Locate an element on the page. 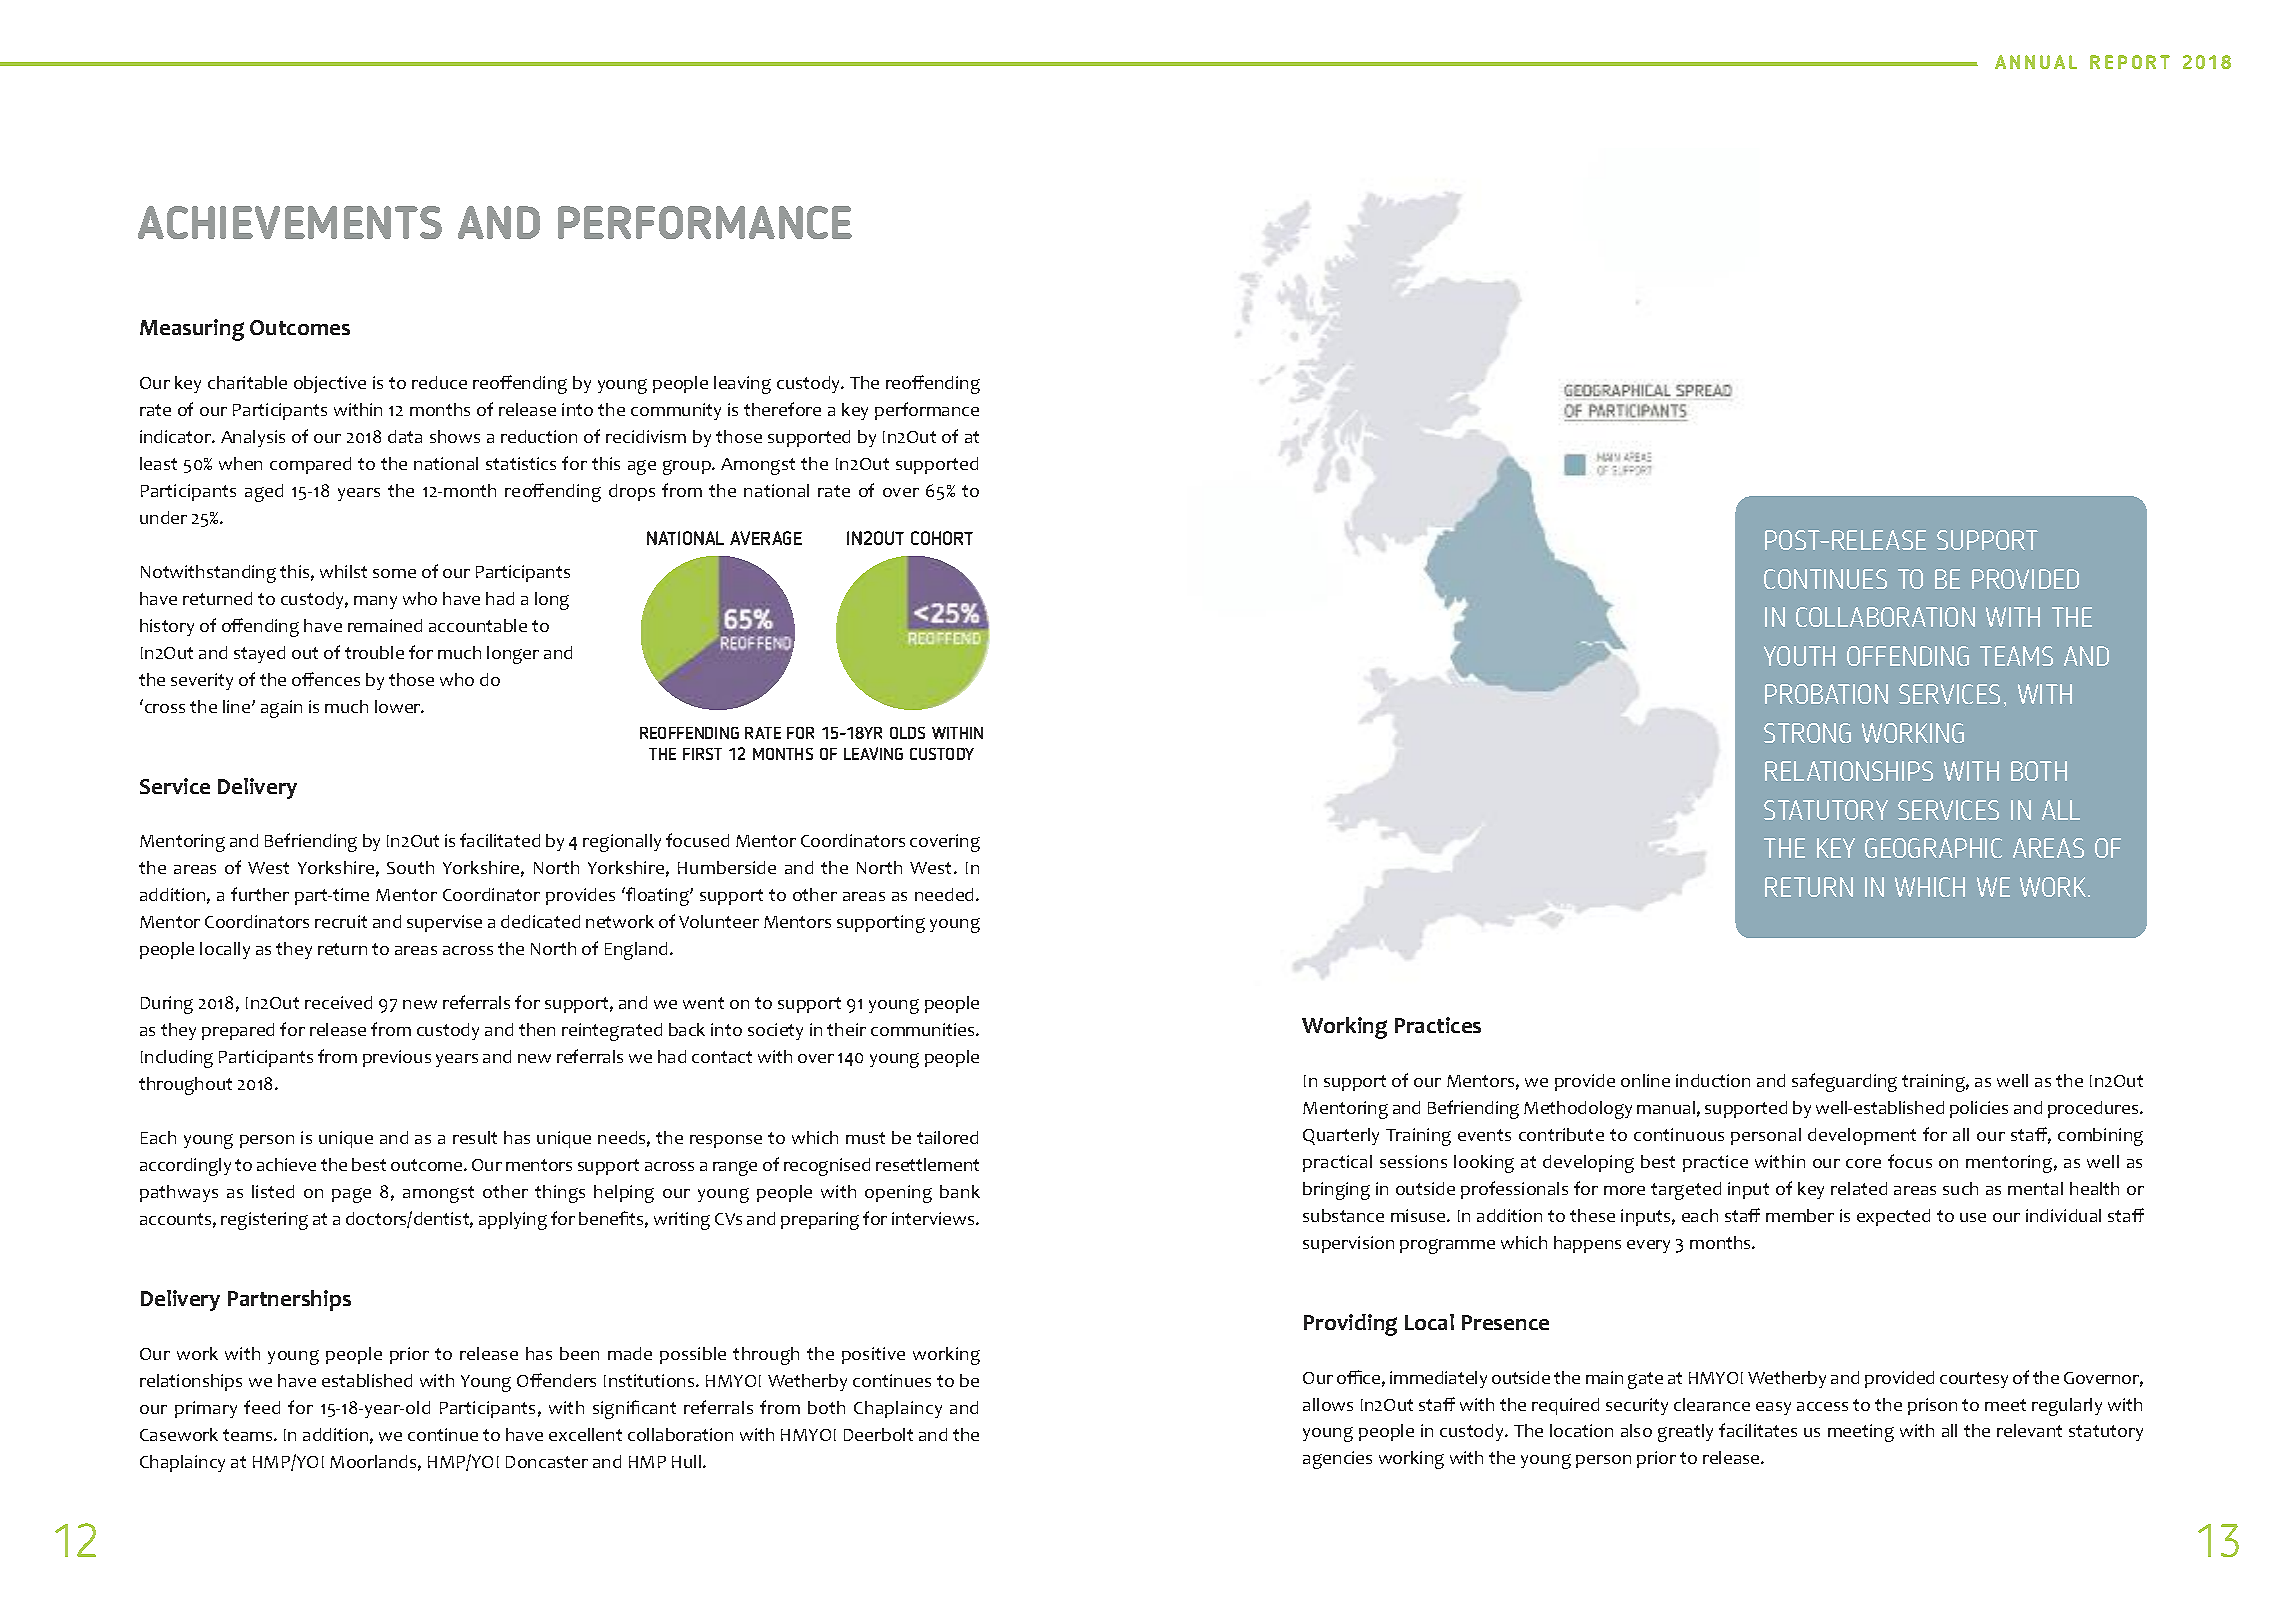 The height and width of the document is (1622, 2294). PROBATION is located at coordinates (1826, 694).
